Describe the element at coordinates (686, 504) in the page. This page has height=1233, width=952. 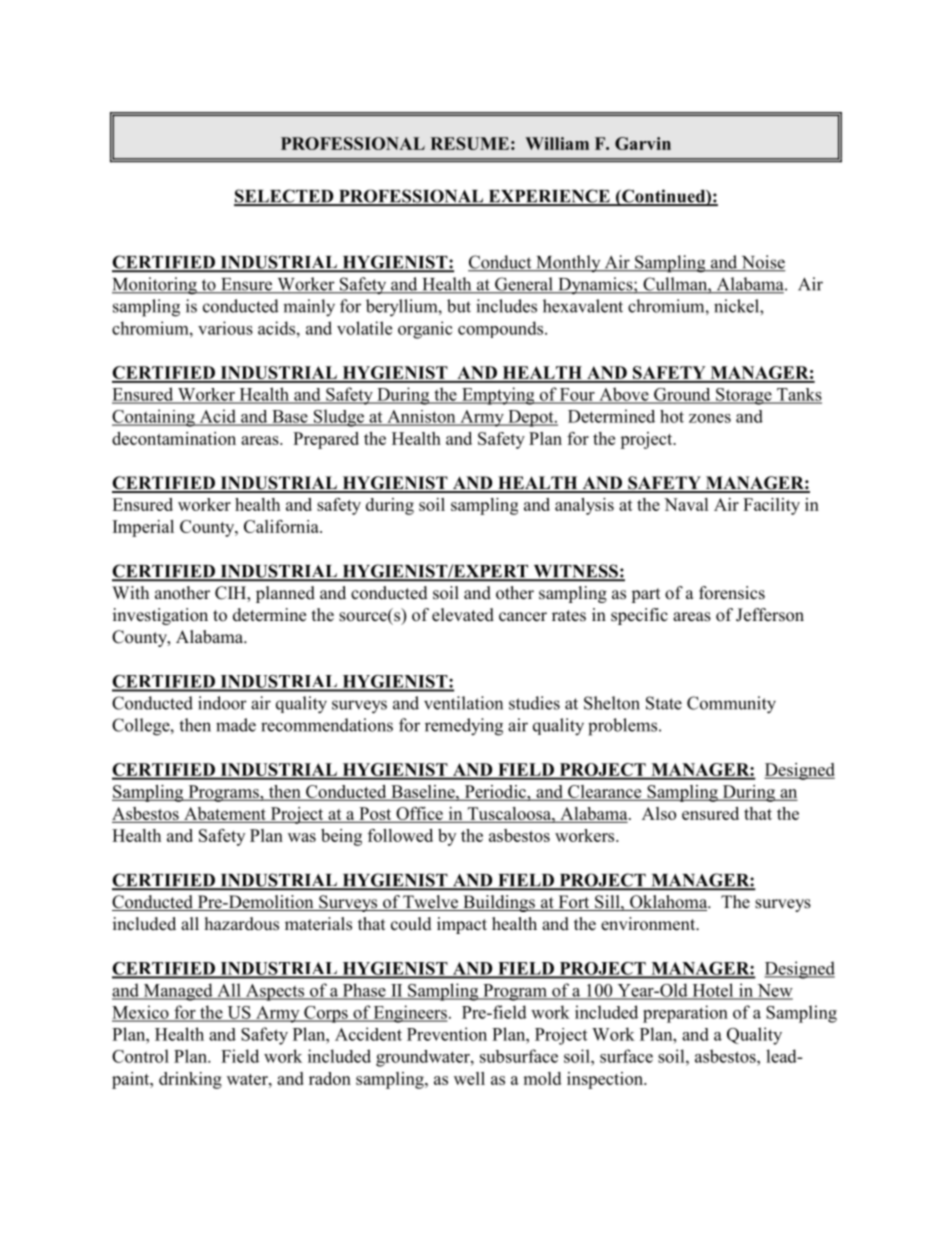
I see `Naval` at that location.
